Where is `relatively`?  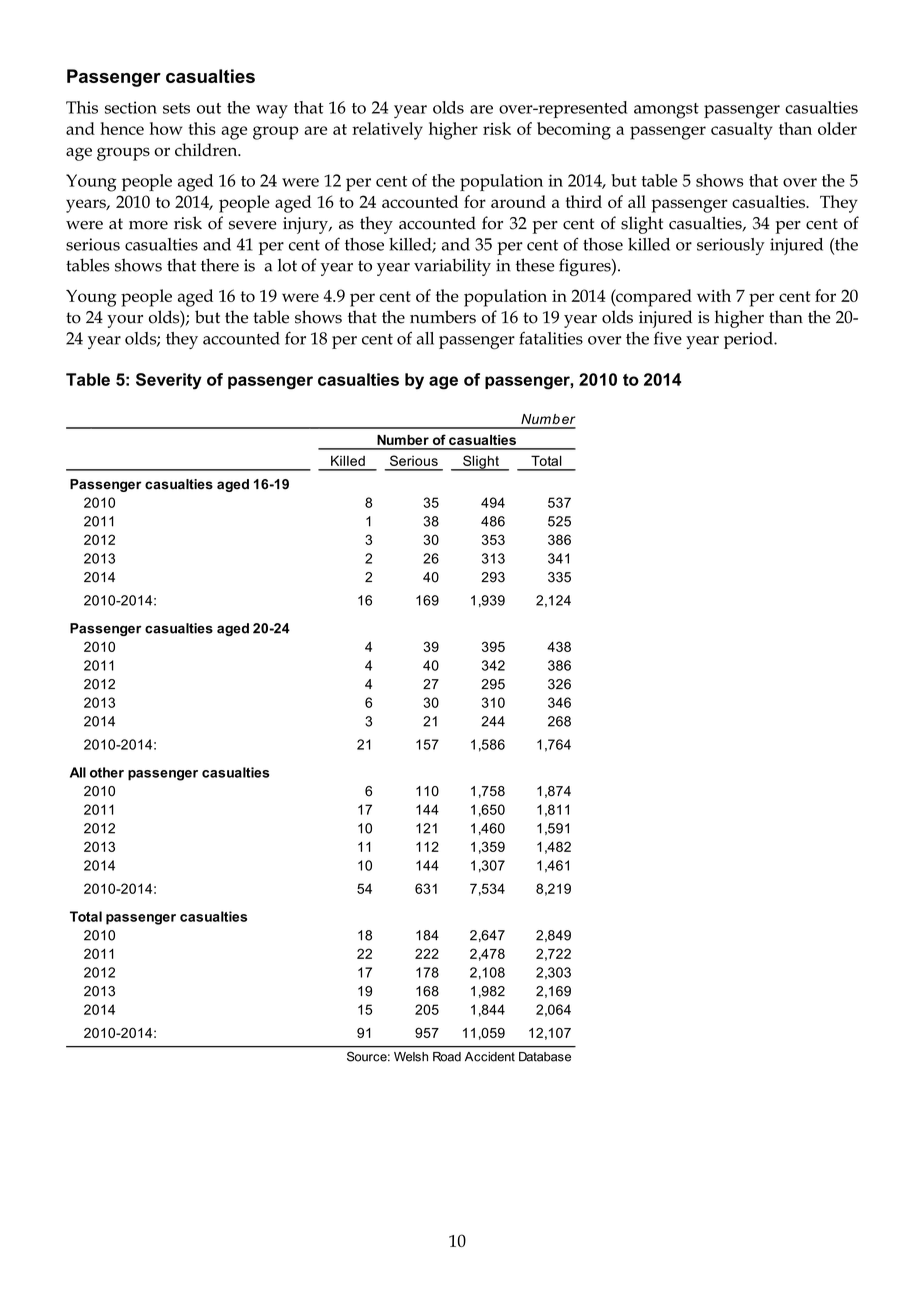 relatively is located at coordinates (387, 131).
